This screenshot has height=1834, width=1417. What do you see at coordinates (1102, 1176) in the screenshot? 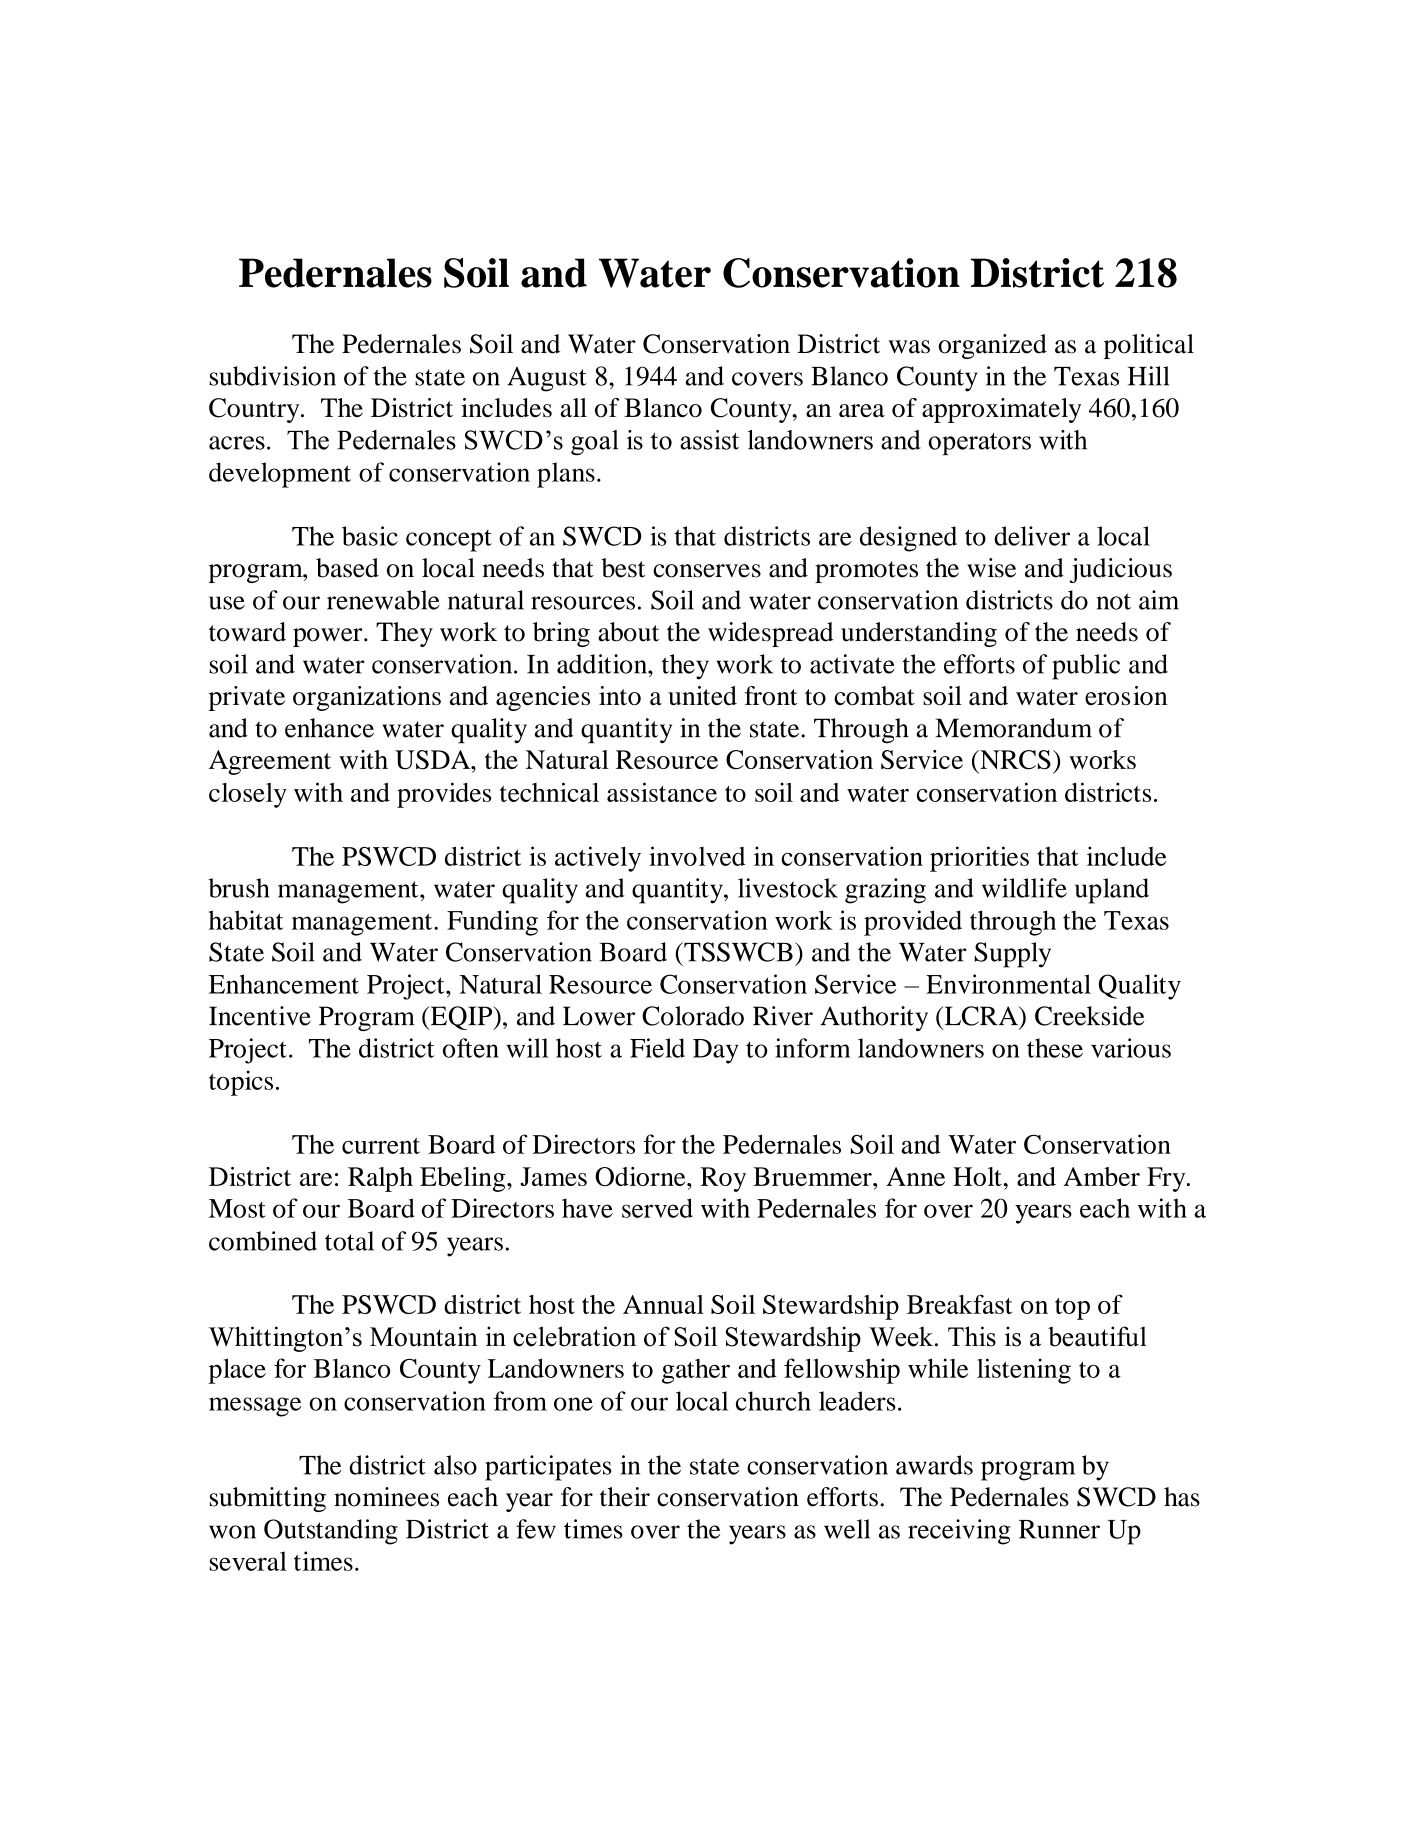
I see `Amber` at bounding box center [1102, 1176].
